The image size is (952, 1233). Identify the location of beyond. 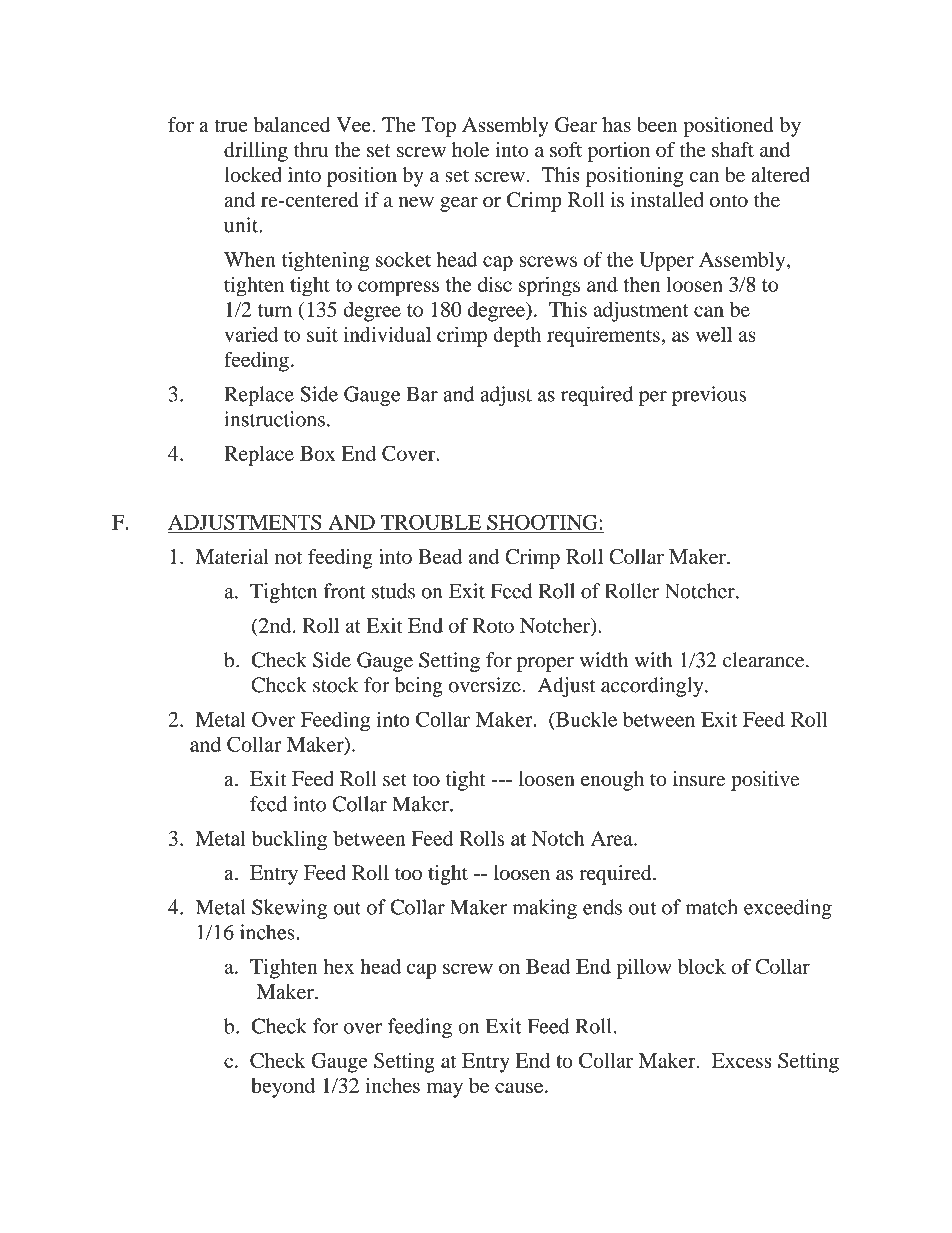
(283, 1088).
